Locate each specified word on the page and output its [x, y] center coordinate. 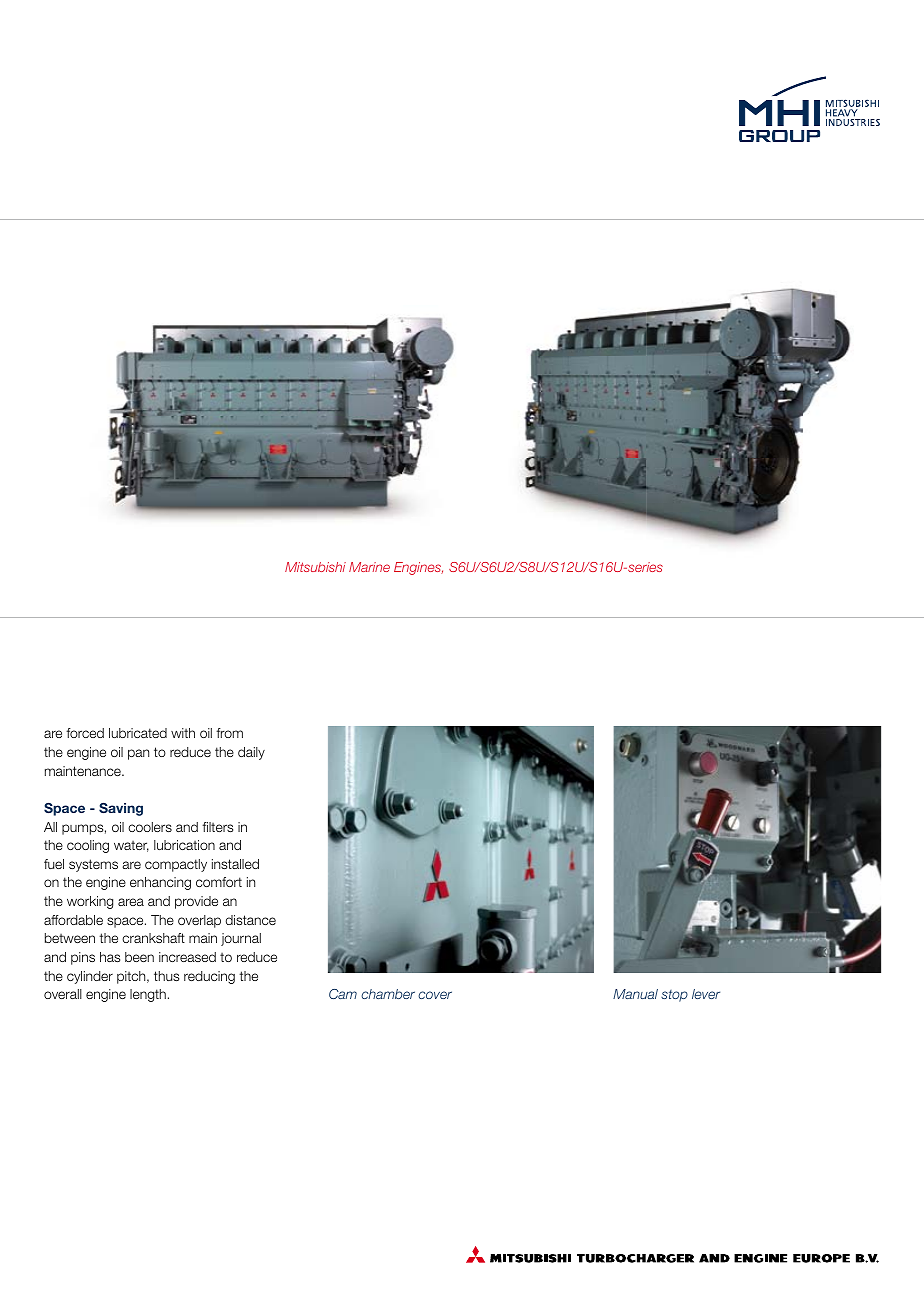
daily [251, 753]
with [183, 733]
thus [166, 976]
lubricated [138, 733]
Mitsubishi [315, 567]
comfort [219, 882]
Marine [369, 567]
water [131, 846]
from [229, 733]
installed [235, 864]
